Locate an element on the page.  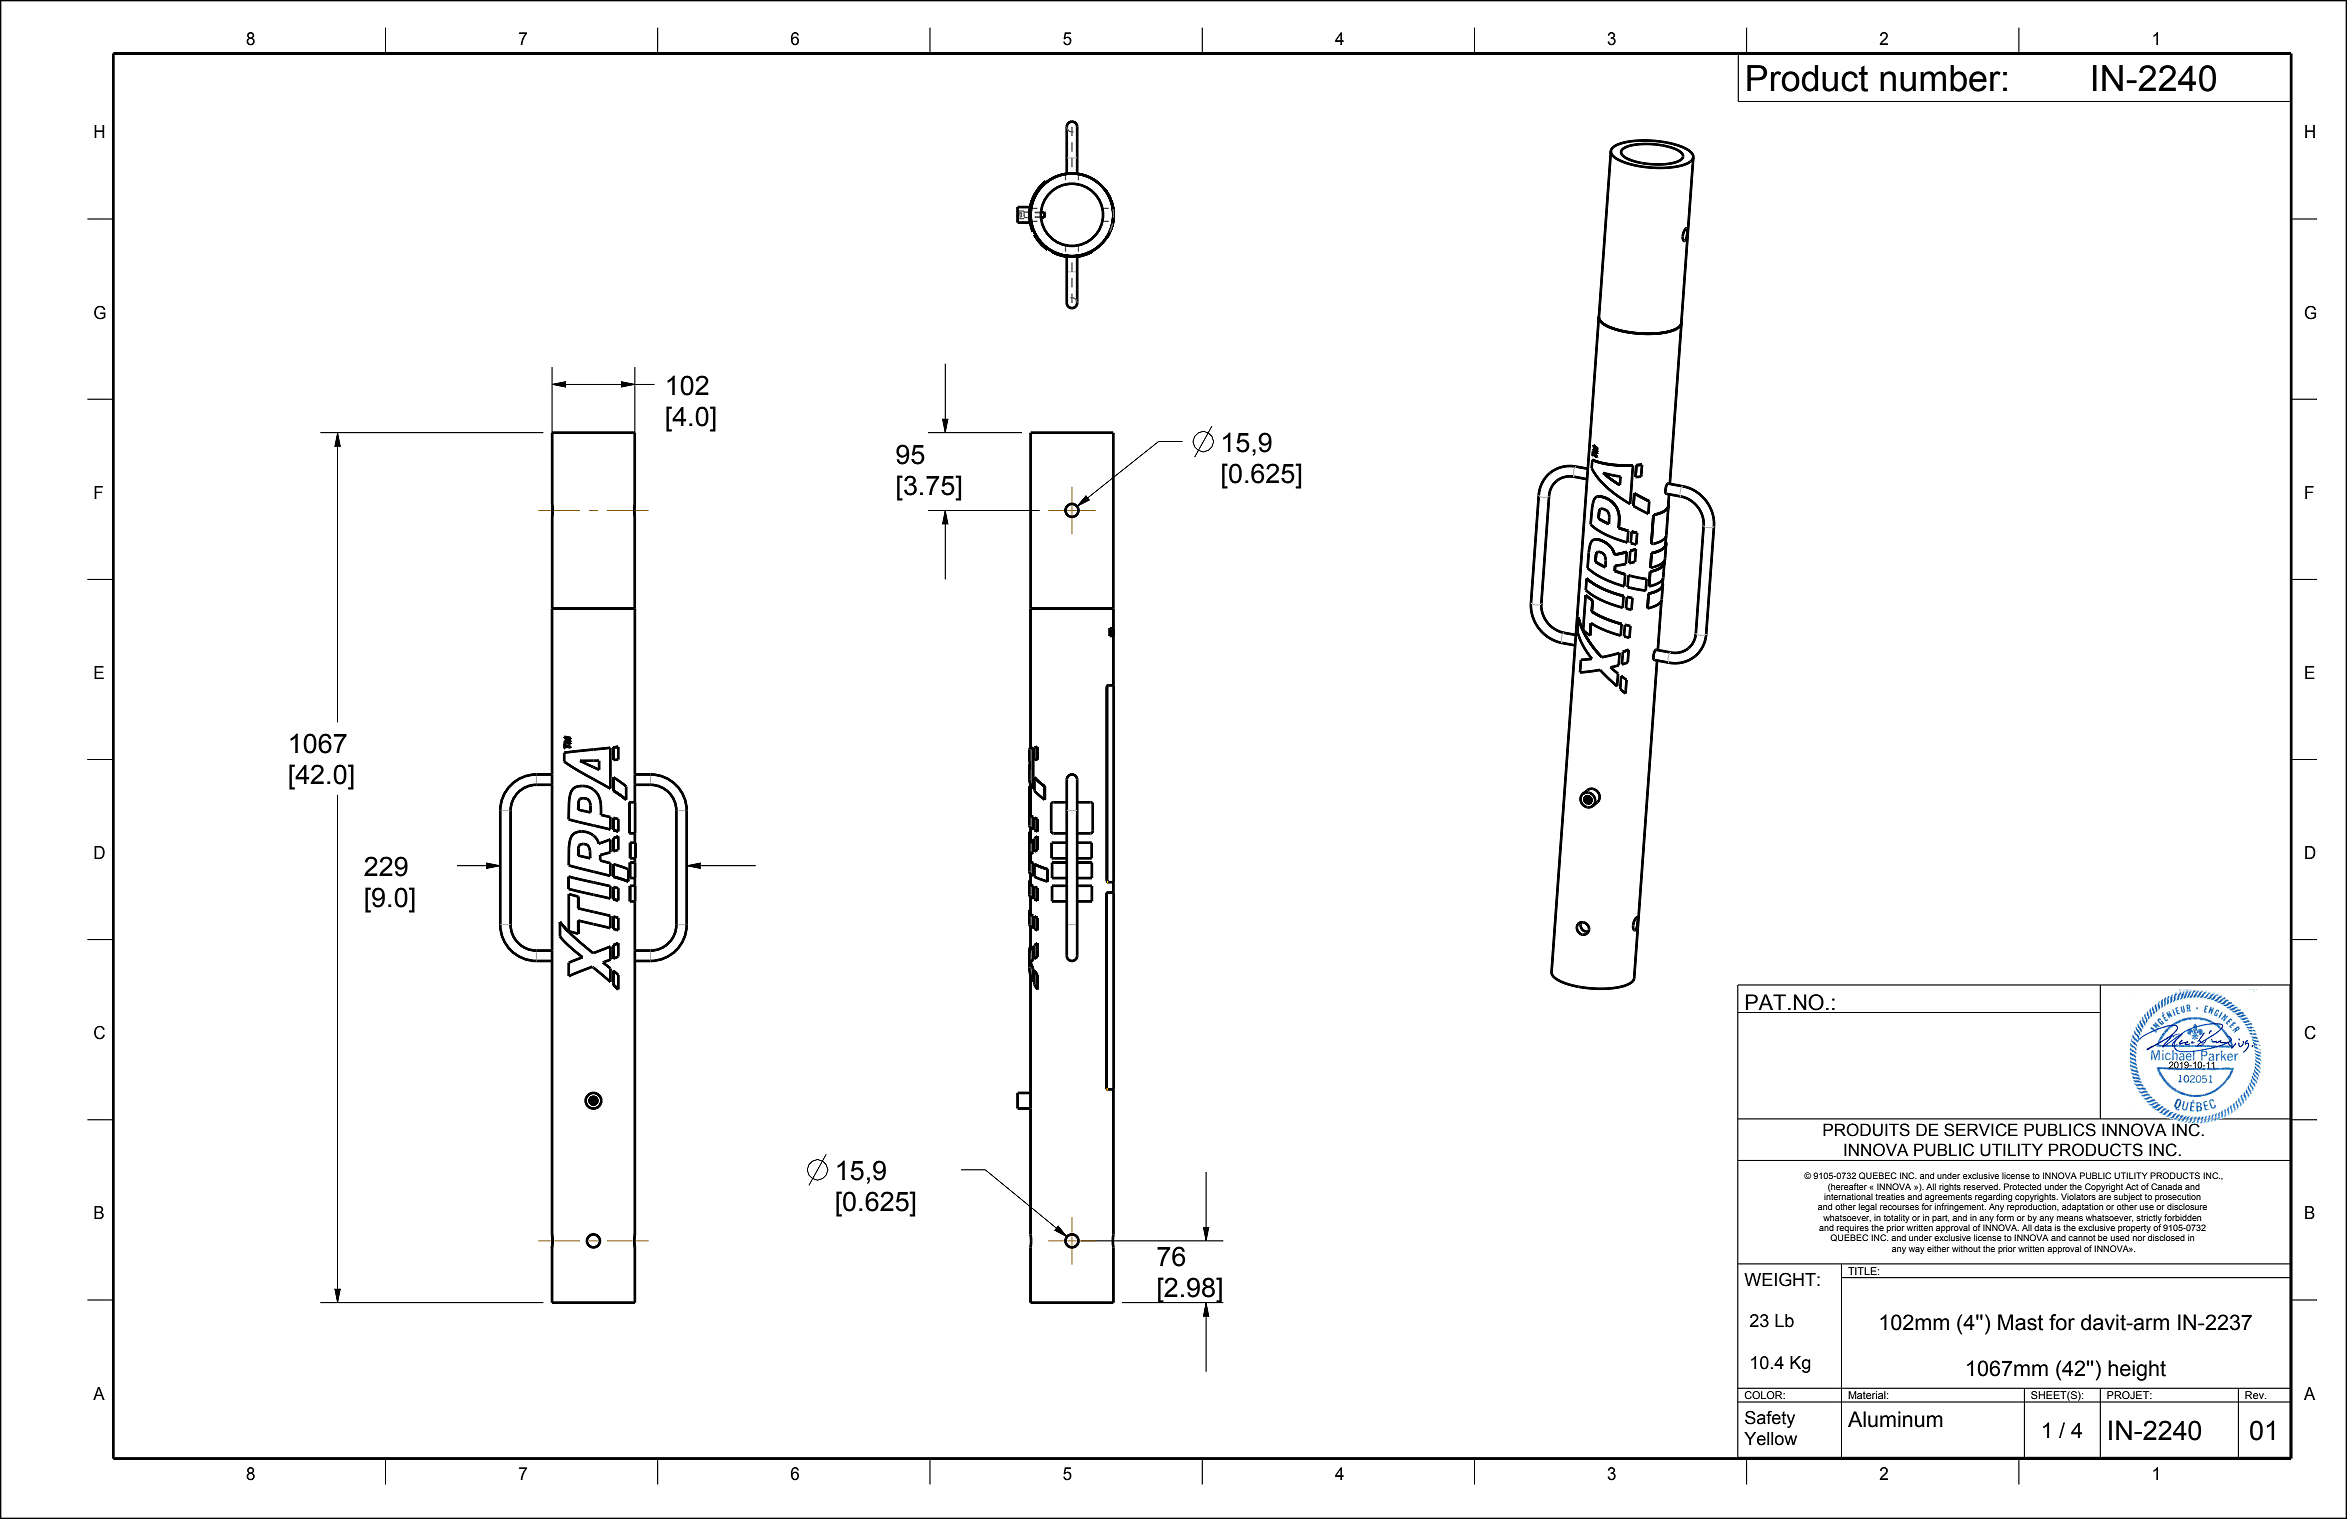
Act is located at coordinates (2132, 1186).
